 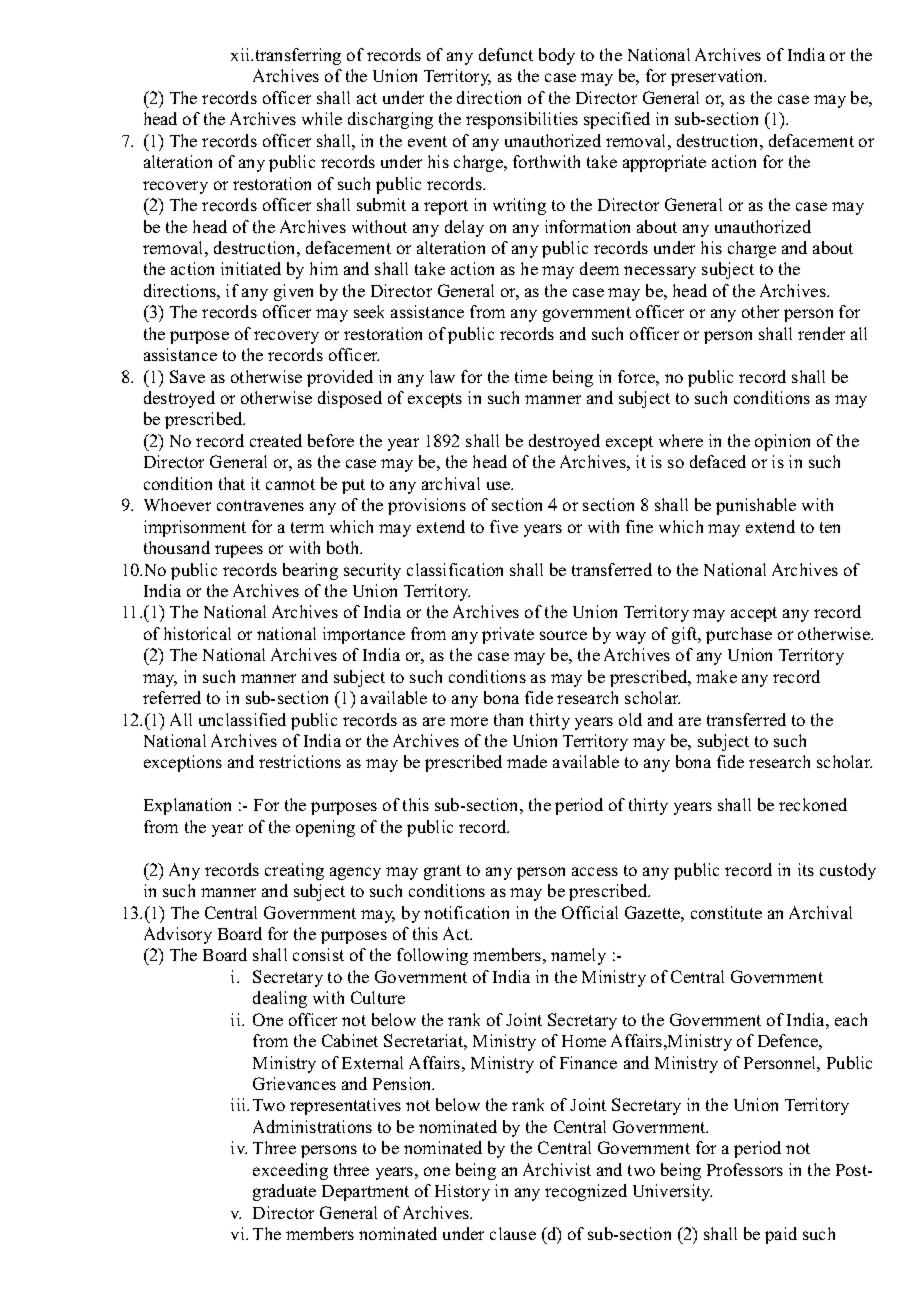 I want to click on preservation, so click(x=718, y=77).
